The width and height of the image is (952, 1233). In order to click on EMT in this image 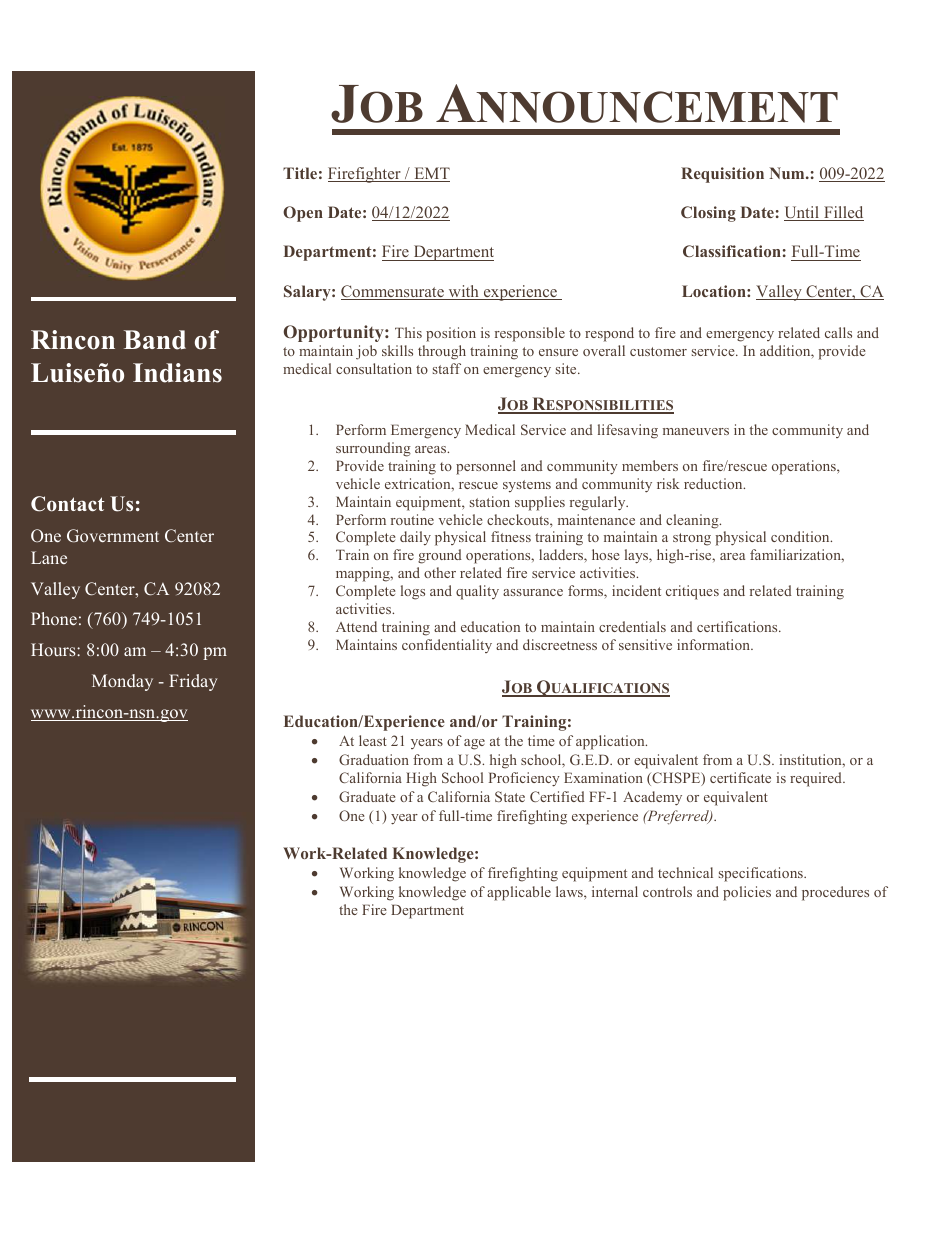, I will do `click(431, 174)`.
